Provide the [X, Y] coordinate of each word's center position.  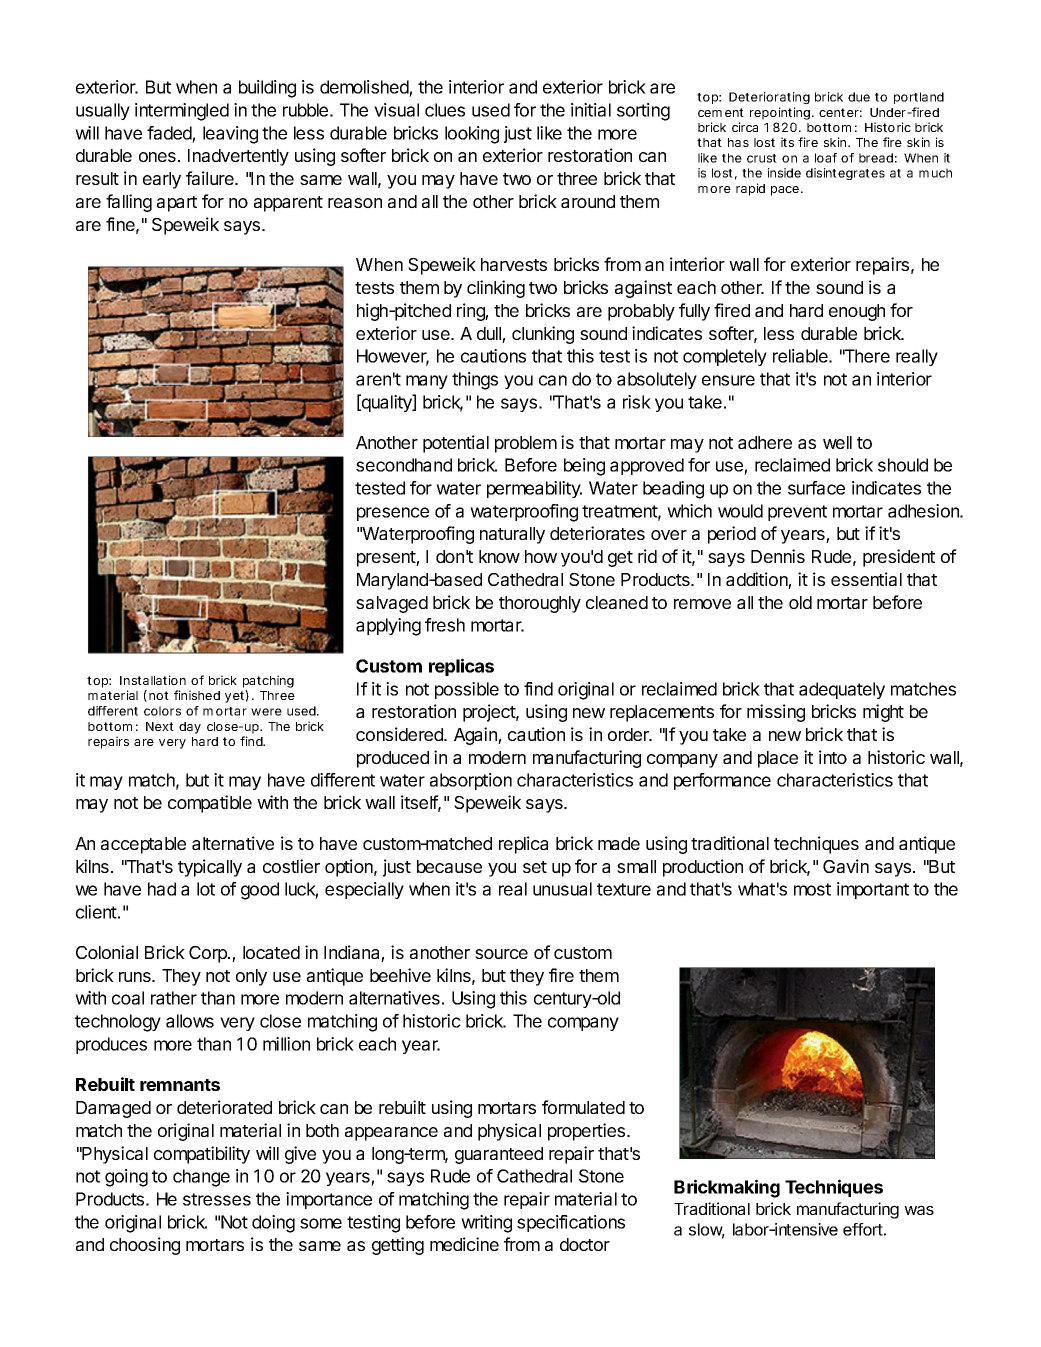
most [812, 889]
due [859, 97]
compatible [210, 804]
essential [866, 579]
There [866, 356]
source [501, 954]
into [833, 757]
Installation [153, 680]
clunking [543, 335]
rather [174, 998]
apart [177, 204]
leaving [230, 135]
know [499, 556]
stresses [217, 1199]
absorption [471, 781]
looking [472, 135]
